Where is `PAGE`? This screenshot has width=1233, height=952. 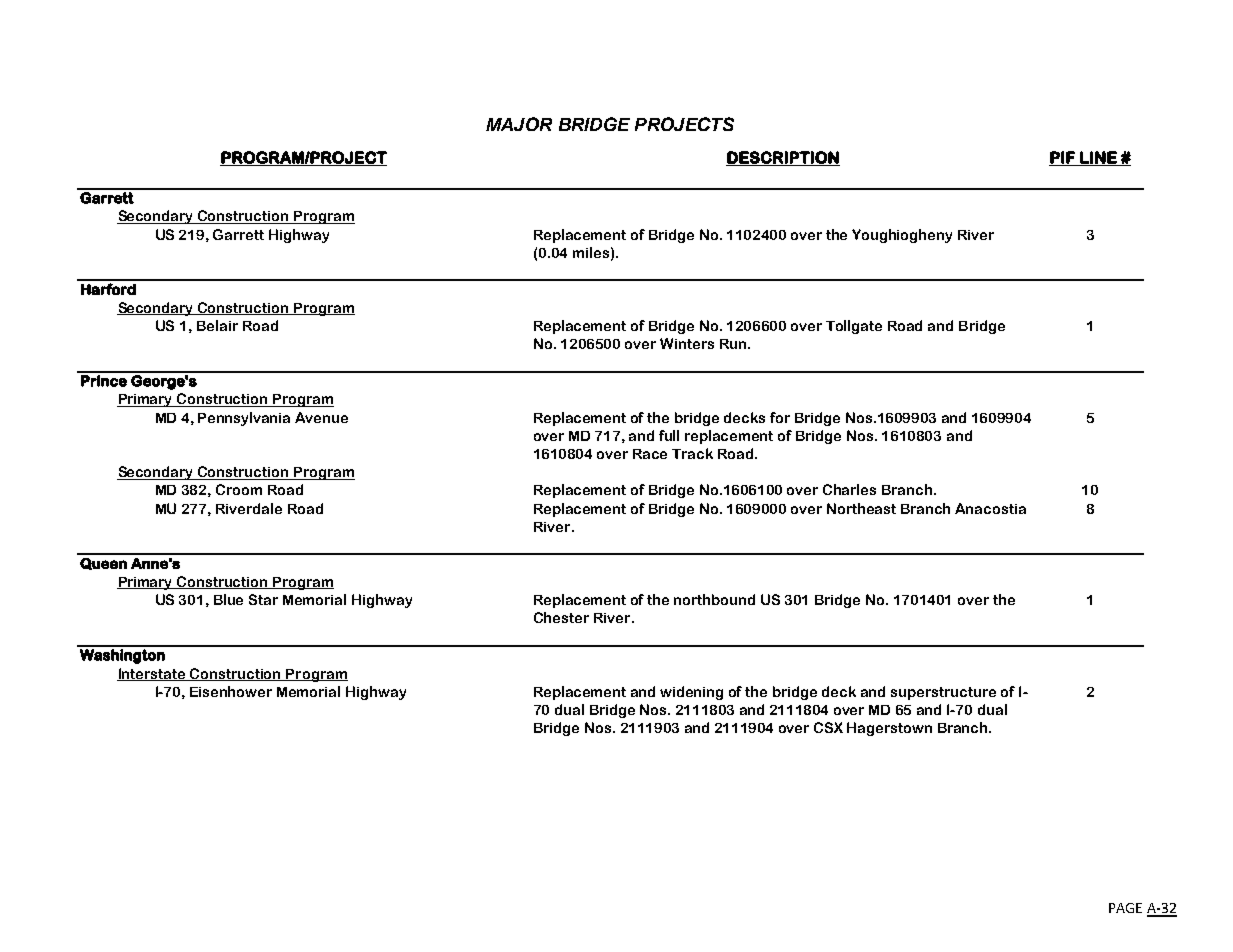 PAGE is located at coordinates (1125, 908).
